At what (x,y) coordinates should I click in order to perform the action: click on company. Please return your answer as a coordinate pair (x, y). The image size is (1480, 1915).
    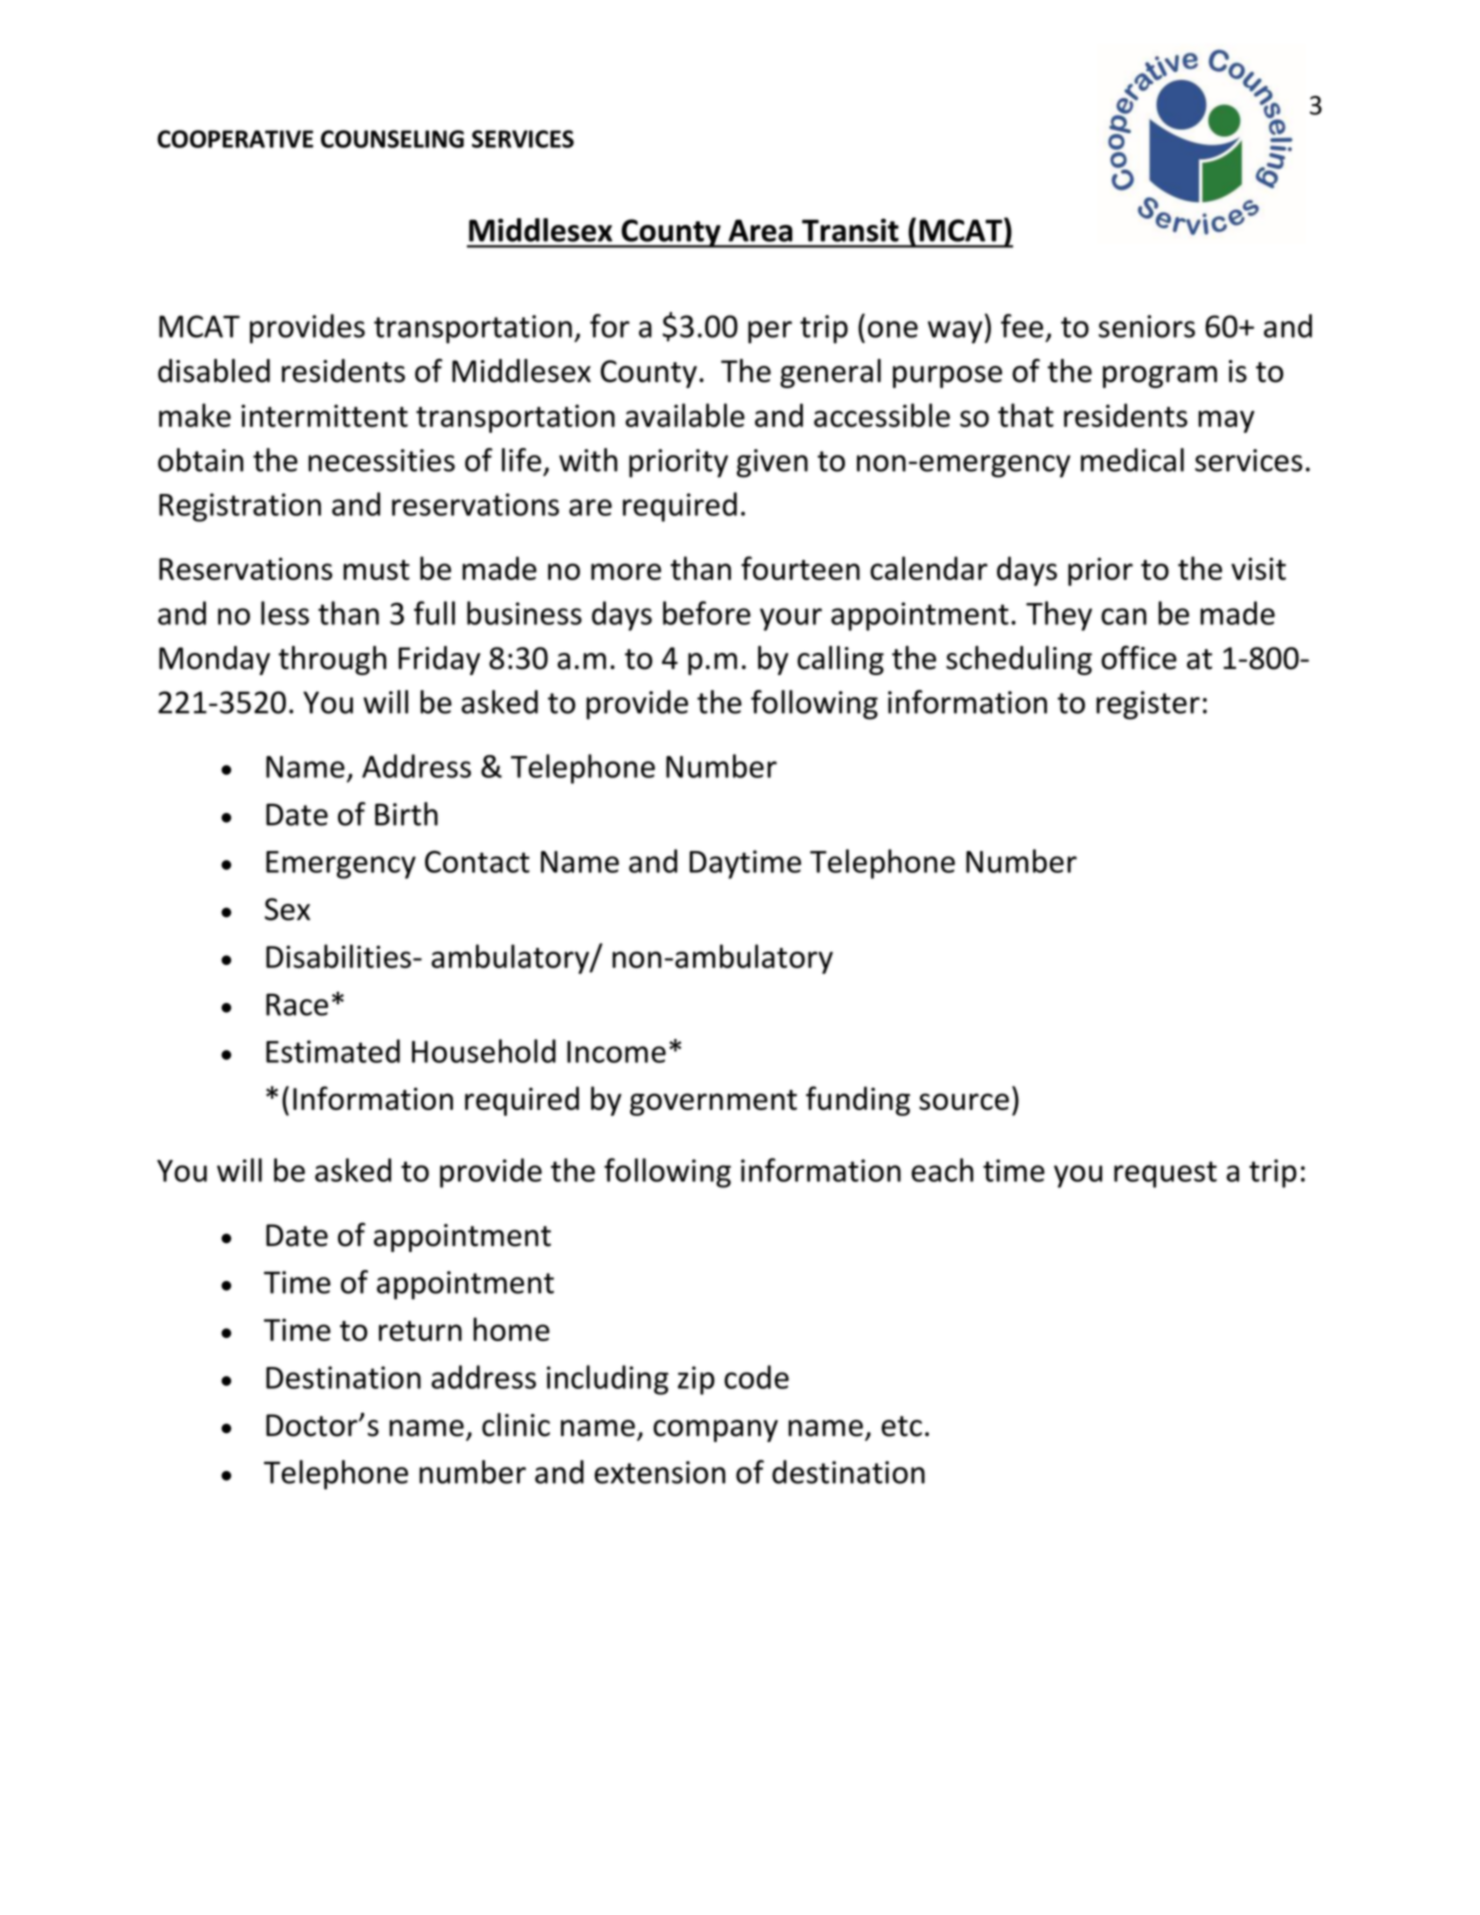
    Looking at the image, I should click on (715, 1431).
